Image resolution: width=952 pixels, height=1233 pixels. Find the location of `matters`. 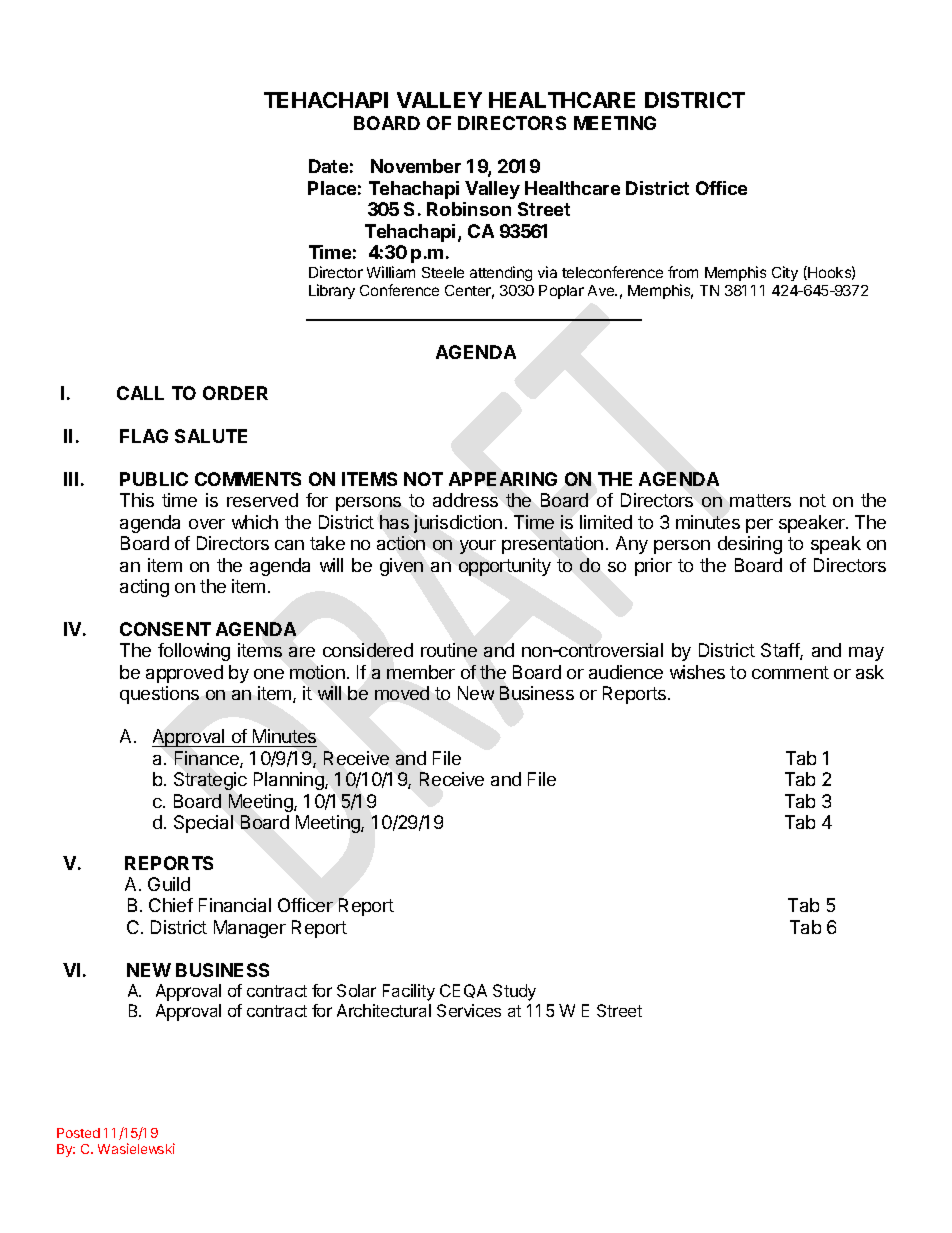

matters is located at coordinates (760, 500).
